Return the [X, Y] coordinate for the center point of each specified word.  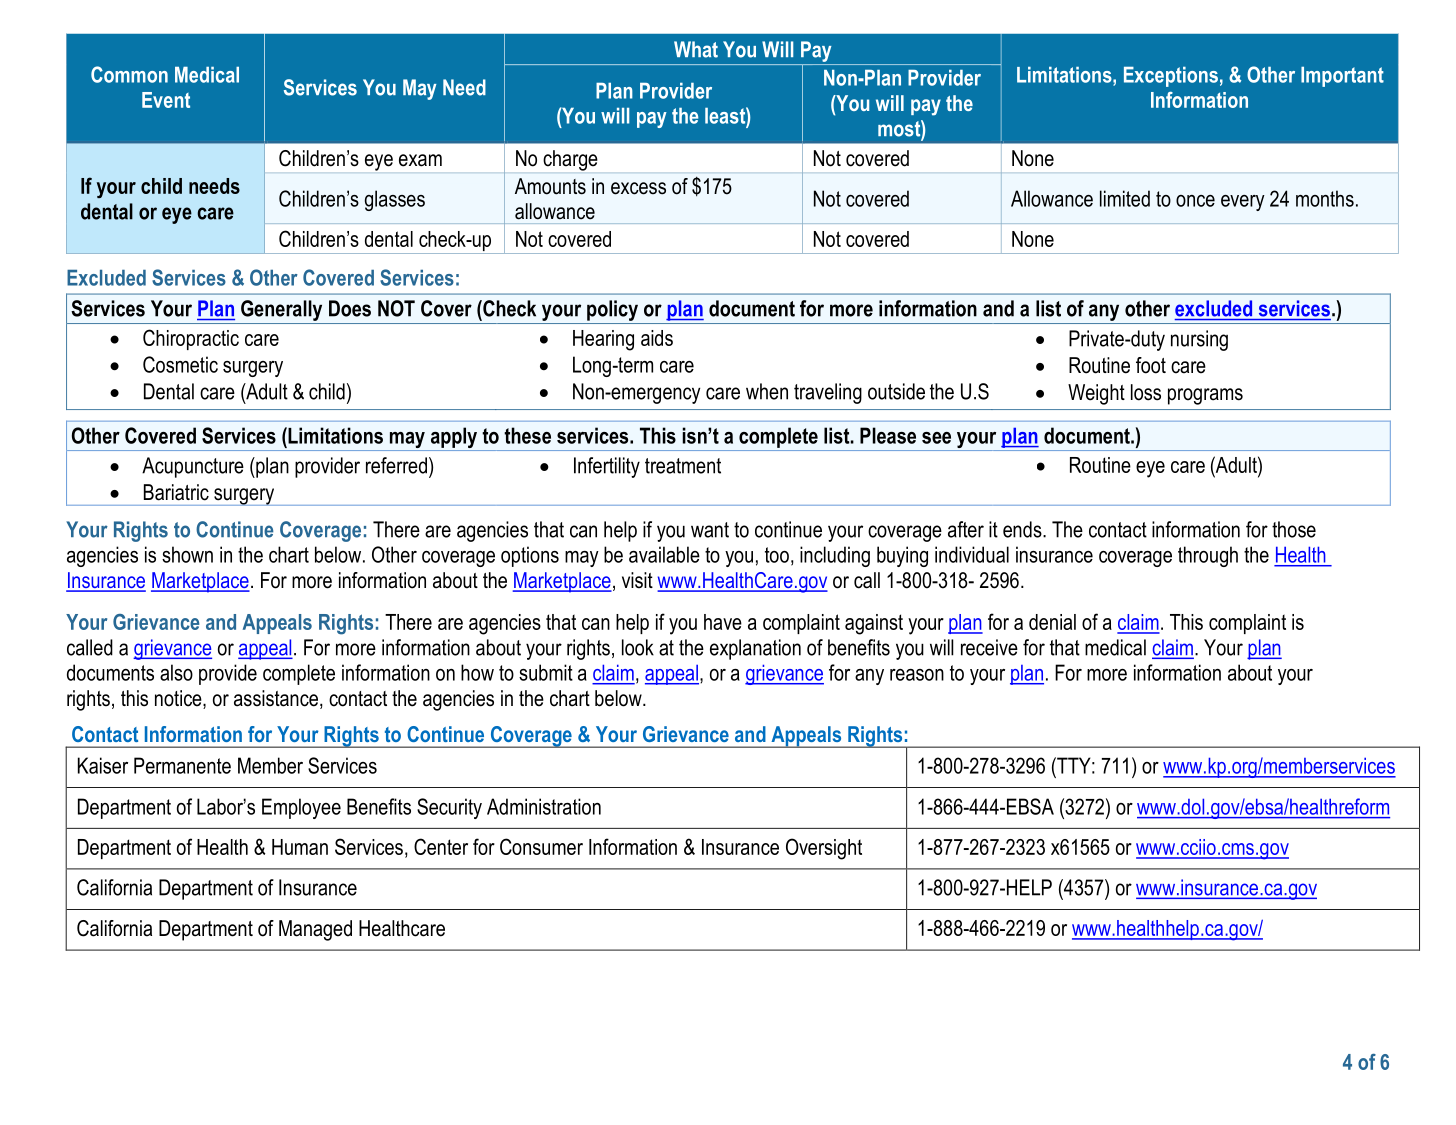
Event [166, 100]
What [696, 49]
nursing [1199, 340]
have [723, 622]
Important [1342, 77]
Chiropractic [191, 339]
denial [1052, 622]
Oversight [824, 849]
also [176, 672]
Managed [315, 930]
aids [657, 338]
